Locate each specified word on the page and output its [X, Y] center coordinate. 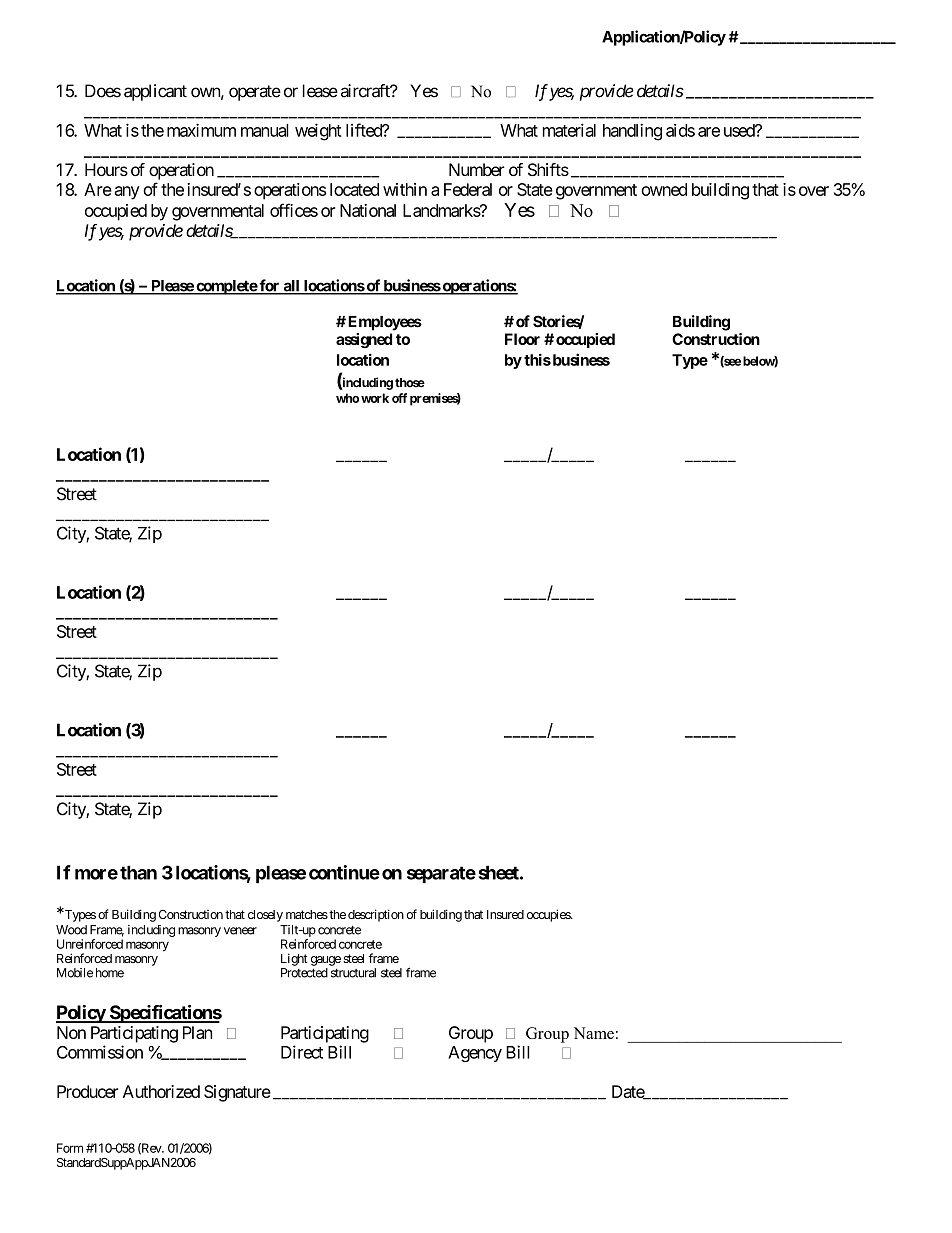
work [375, 398]
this [537, 359]
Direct [302, 1052]
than [138, 872]
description [376, 915]
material [569, 130]
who [347, 398]
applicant [155, 92]
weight [318, 132]
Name [593, 1033]
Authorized [161, 1091]
